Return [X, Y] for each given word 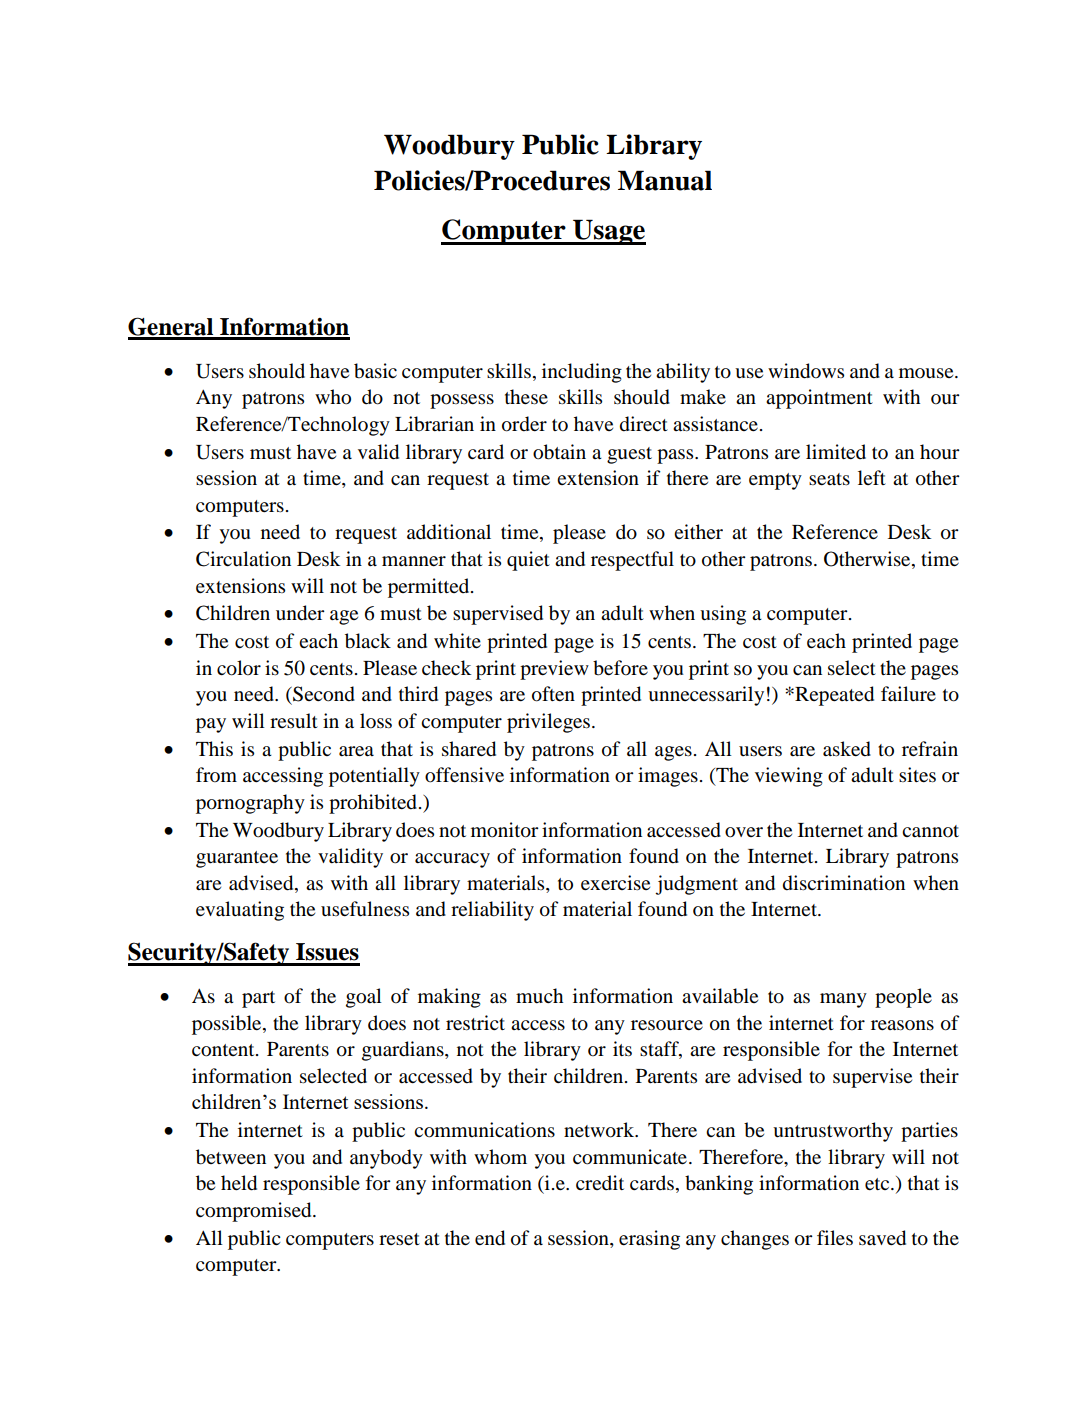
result [294, 720]
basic [375, 371]
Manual [665, 180]
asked [847, 749]
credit [600, 1182]
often [553, 694]
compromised [255, 1212]
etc [878, 1184]
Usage [608, 232]
